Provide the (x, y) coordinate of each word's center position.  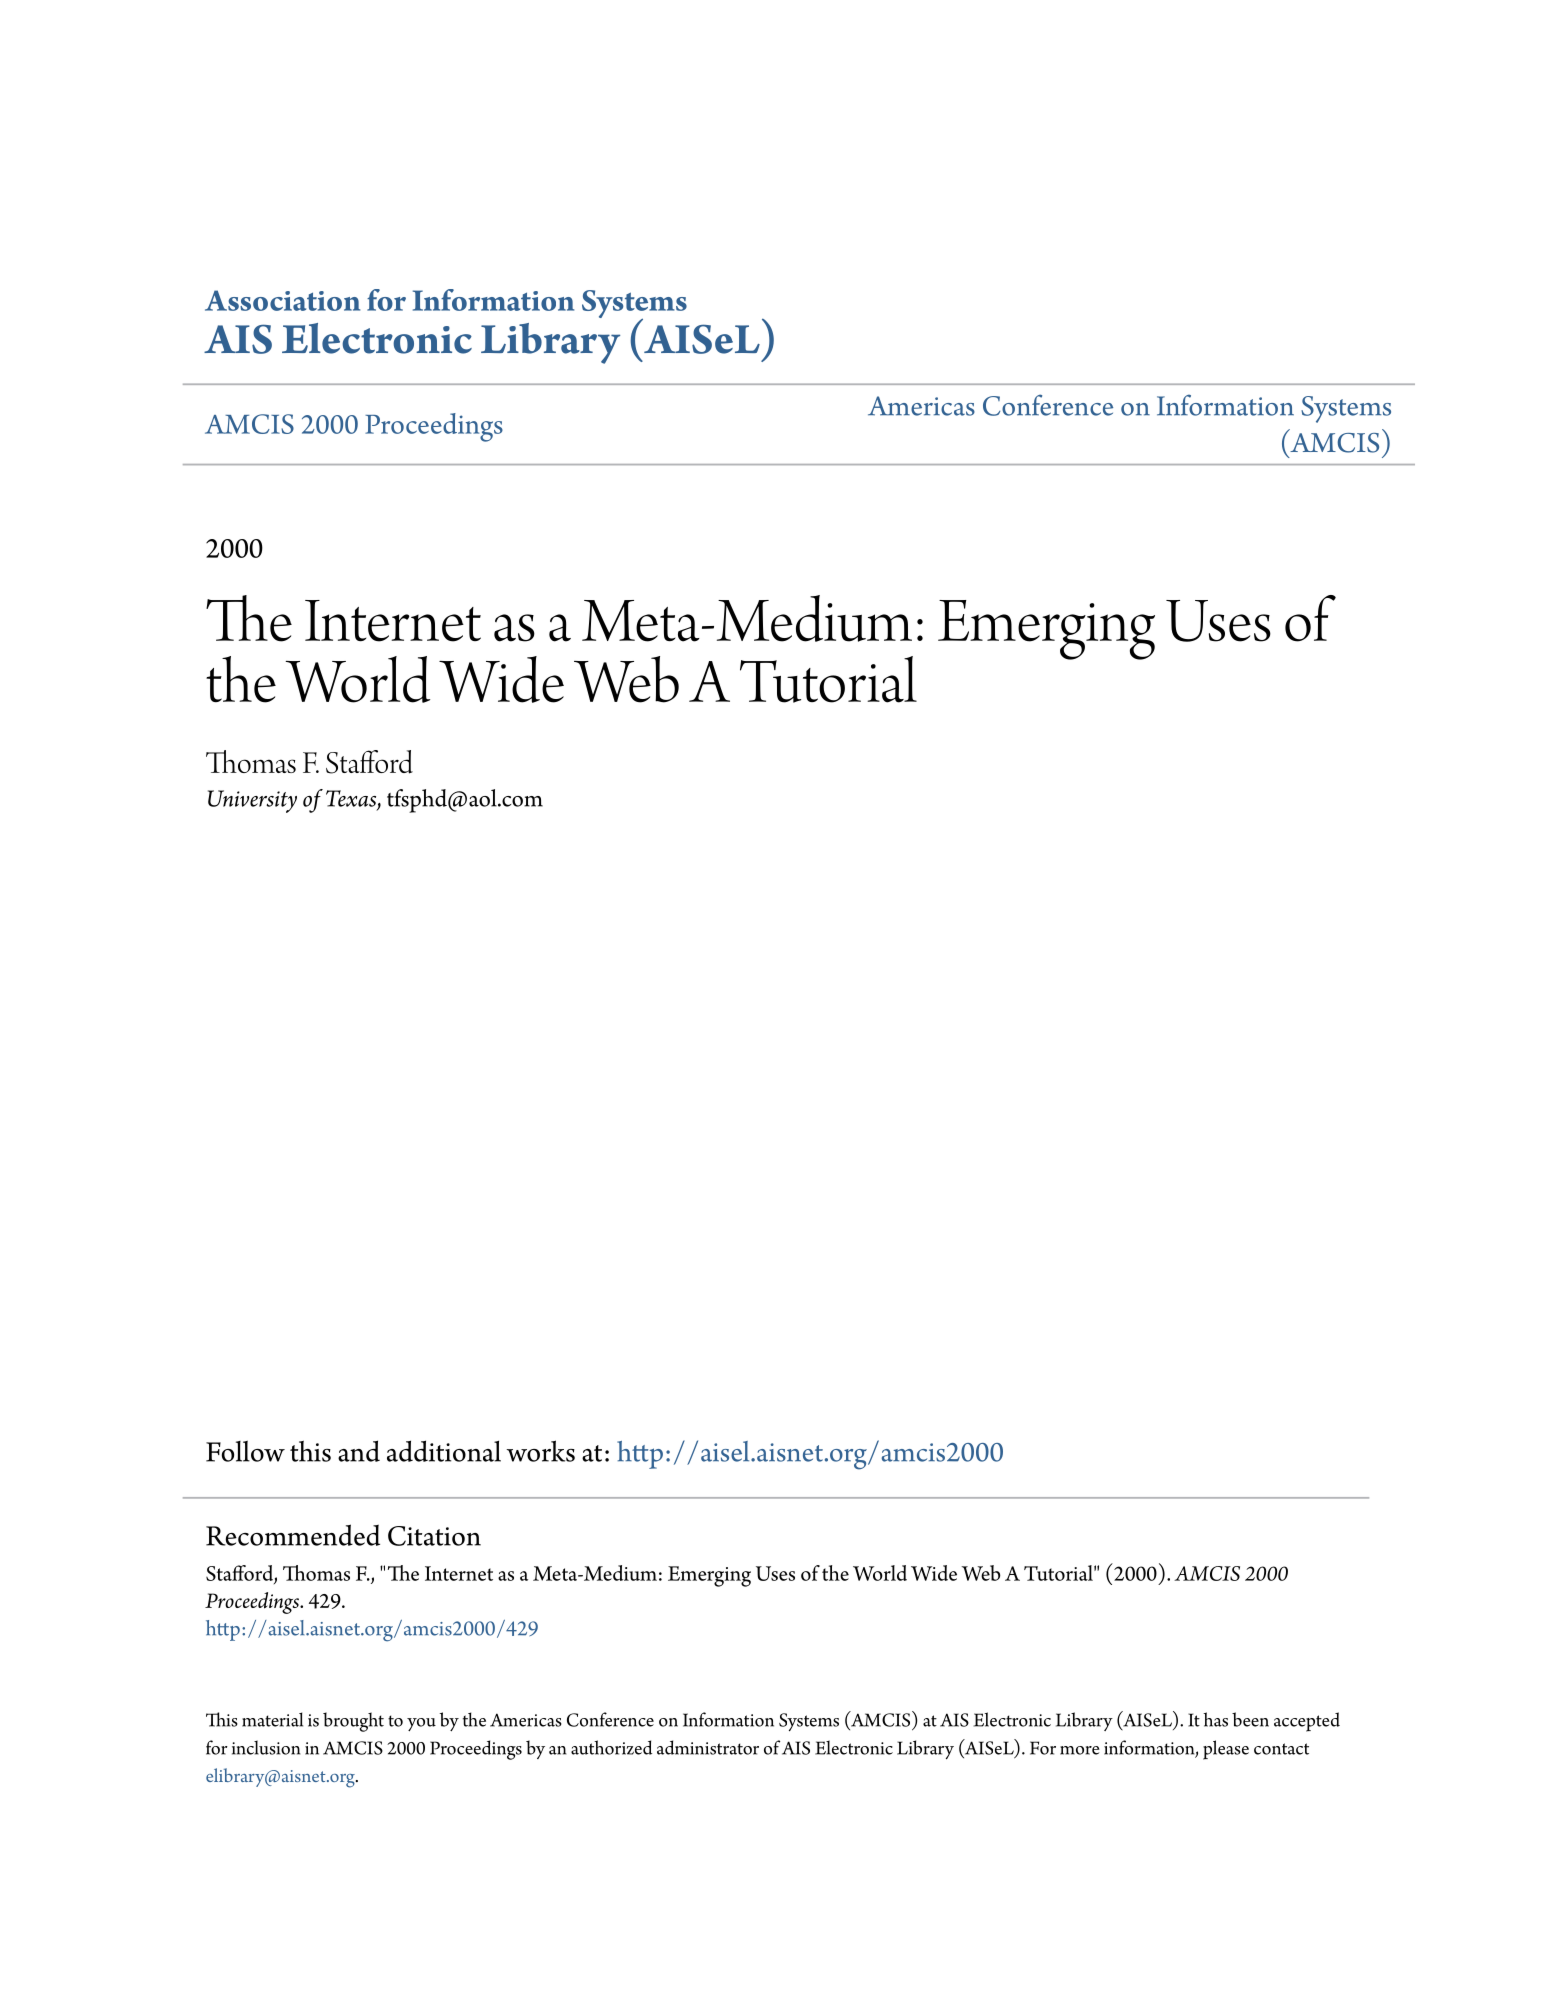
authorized (611, 1747)
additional (444, 1451)
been (1250, 1719)
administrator (708, 1747)
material (272, 1719)
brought (353, 1722)
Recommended (293, 1535)
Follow (245, 1451)
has (1215, 1719)
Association (282, 300)
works (540, 1451)
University (252, 801)
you (421, 1724)
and (359, 1451)
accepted (1307, 1722)
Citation (434, 1536)
